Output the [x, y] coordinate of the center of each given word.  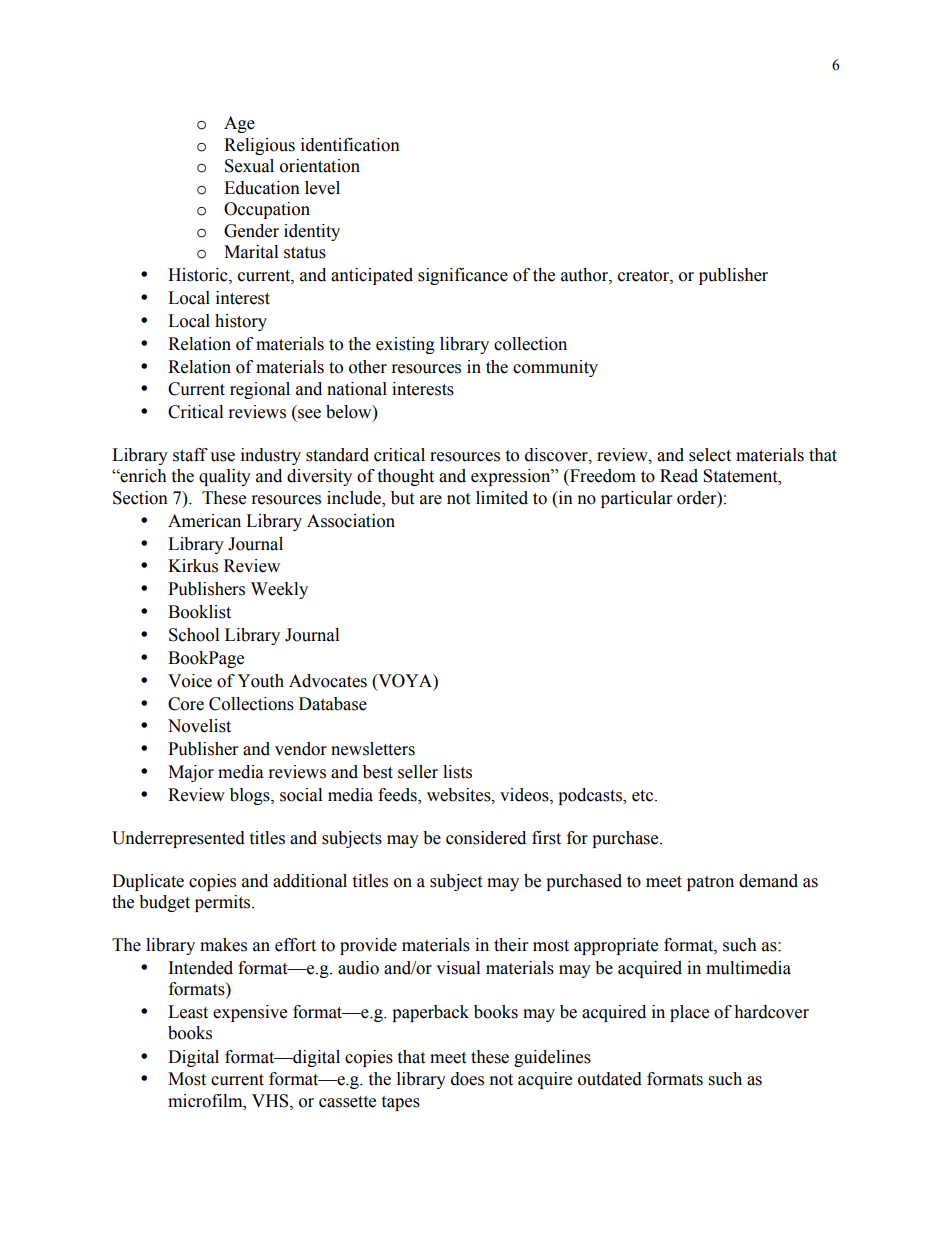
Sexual [249, 166]
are [431, 500]
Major [191, 773]
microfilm [206, 1101]
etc [644, 796]
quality [225, 477]
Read [679, 476]
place [689, 1013]
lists [457, 772]
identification [350, 145]
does [467, 1079]
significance [463, 276]
